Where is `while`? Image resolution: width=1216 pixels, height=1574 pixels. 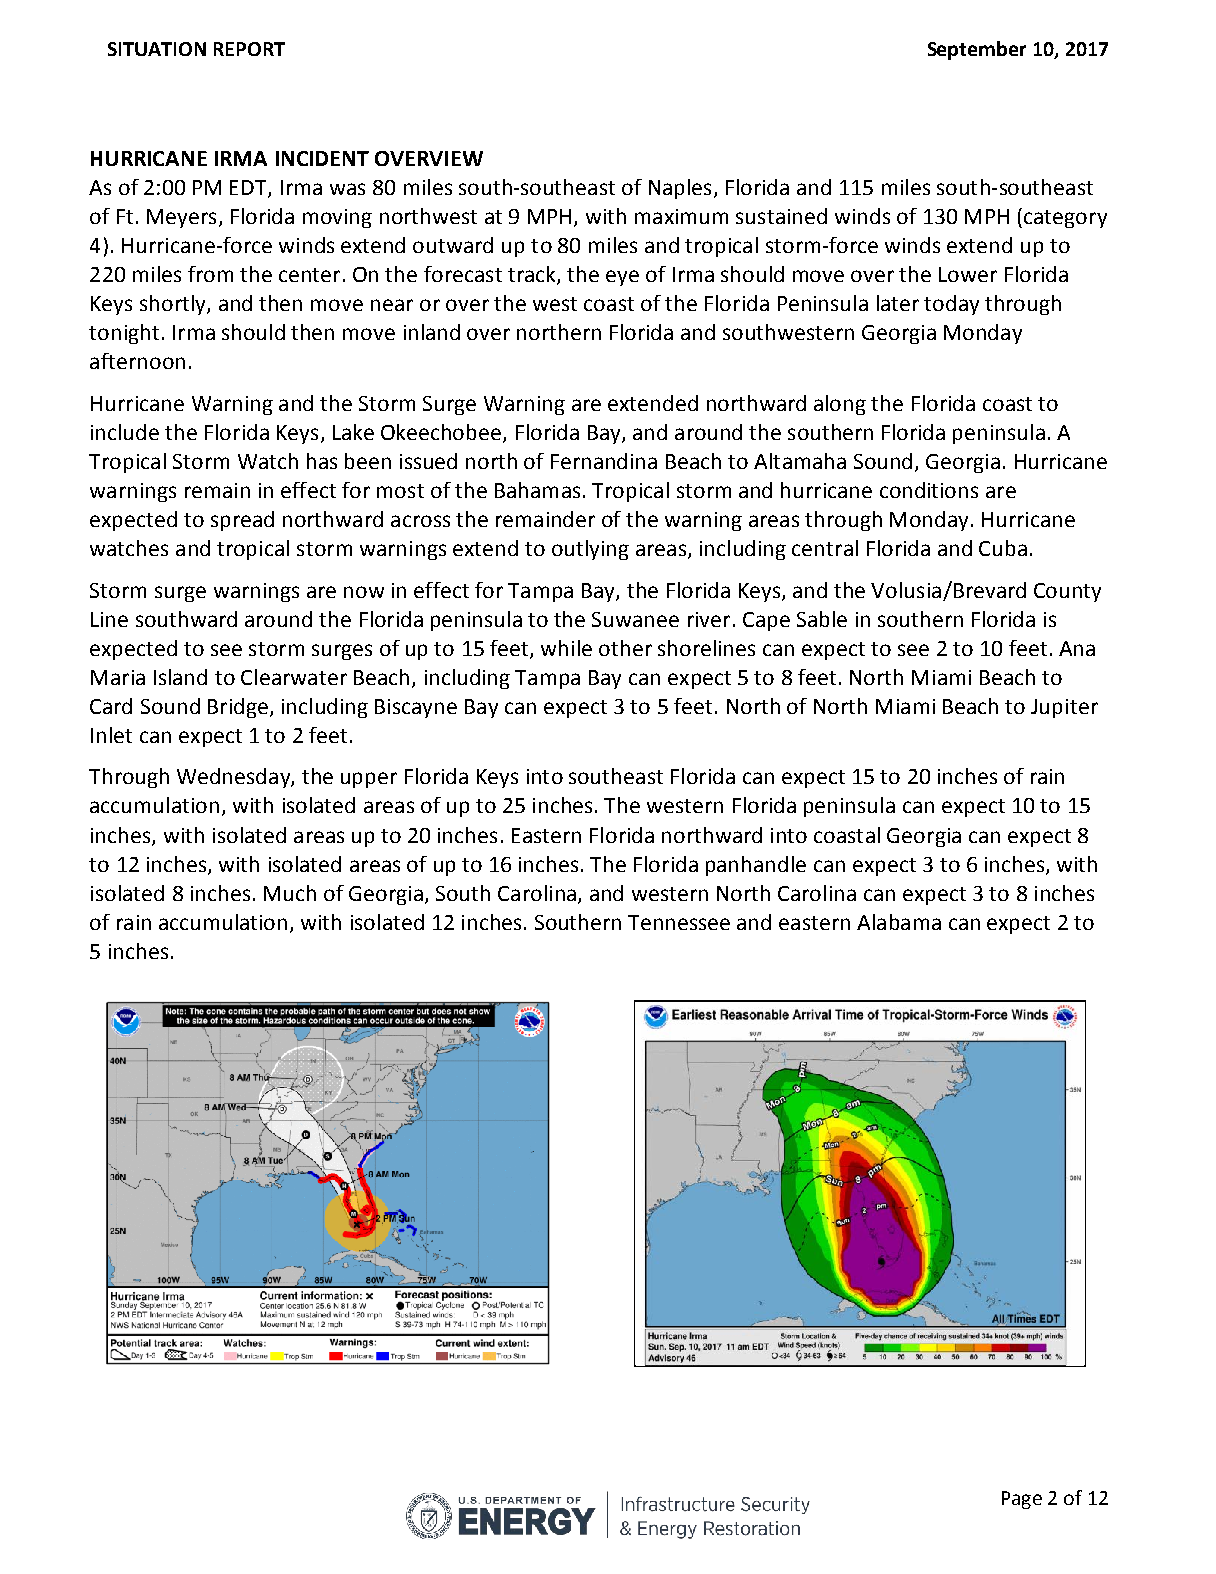 while is located at coordinates (566, 648).
